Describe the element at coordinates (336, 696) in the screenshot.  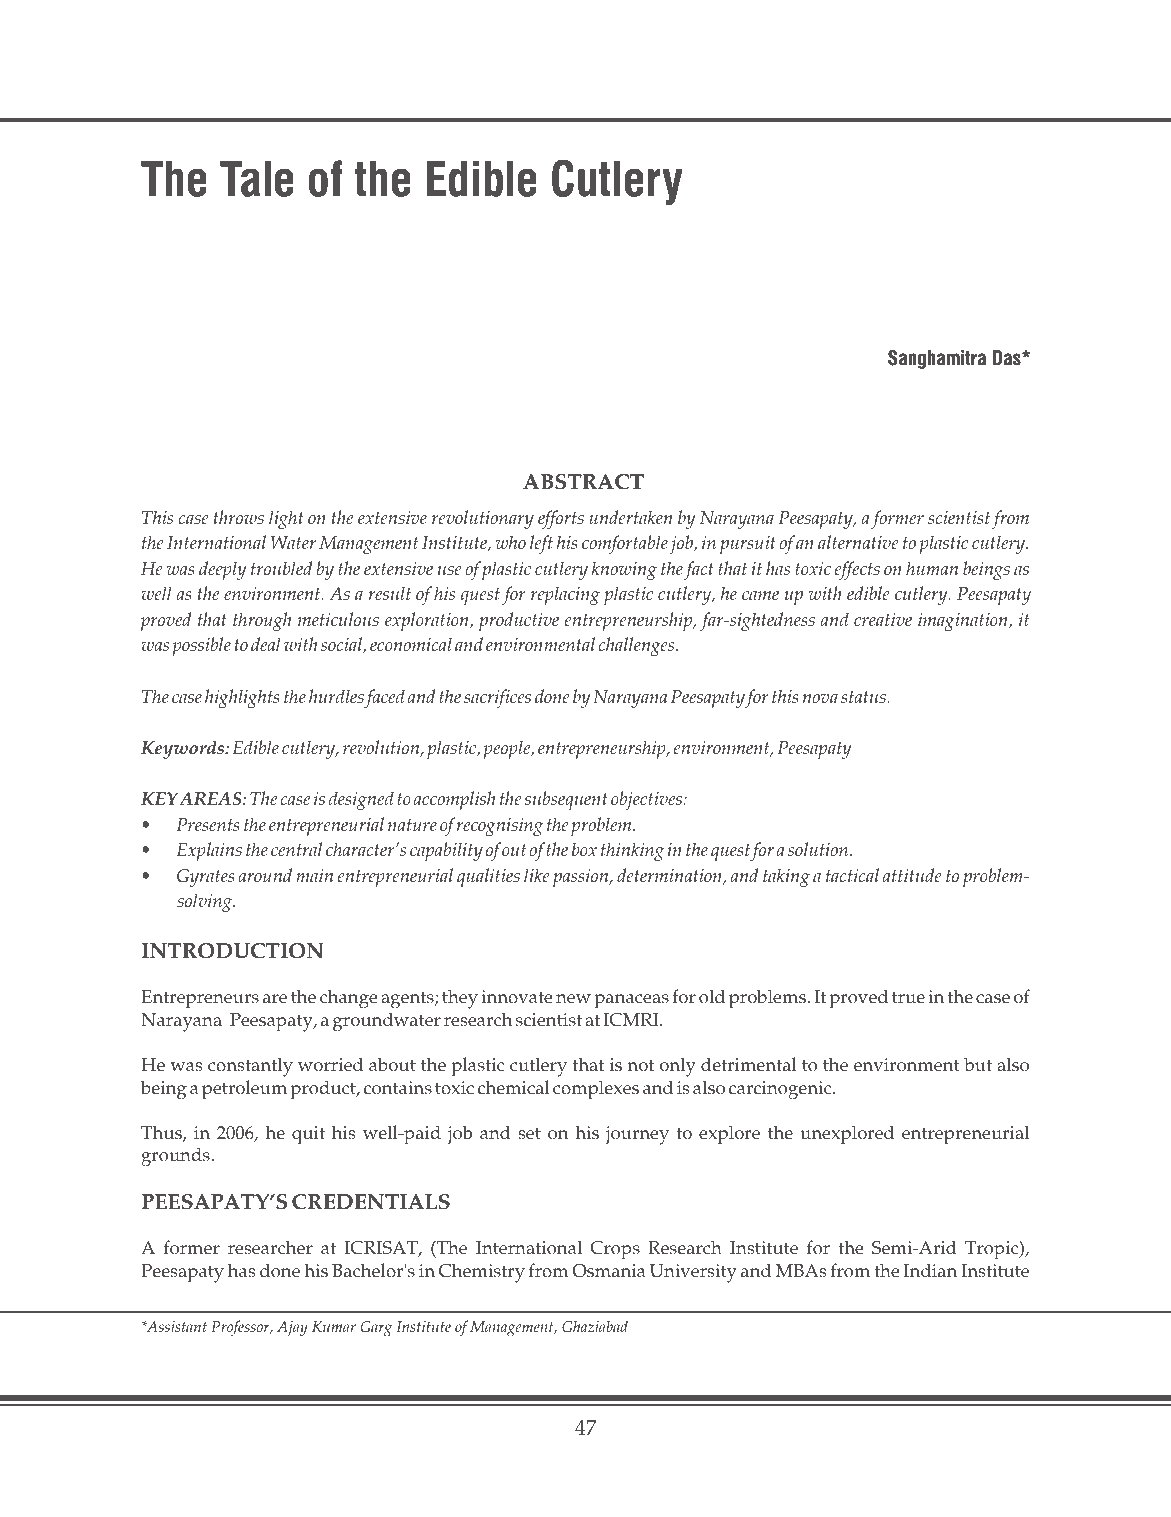
I see `hurdles` at that location.
